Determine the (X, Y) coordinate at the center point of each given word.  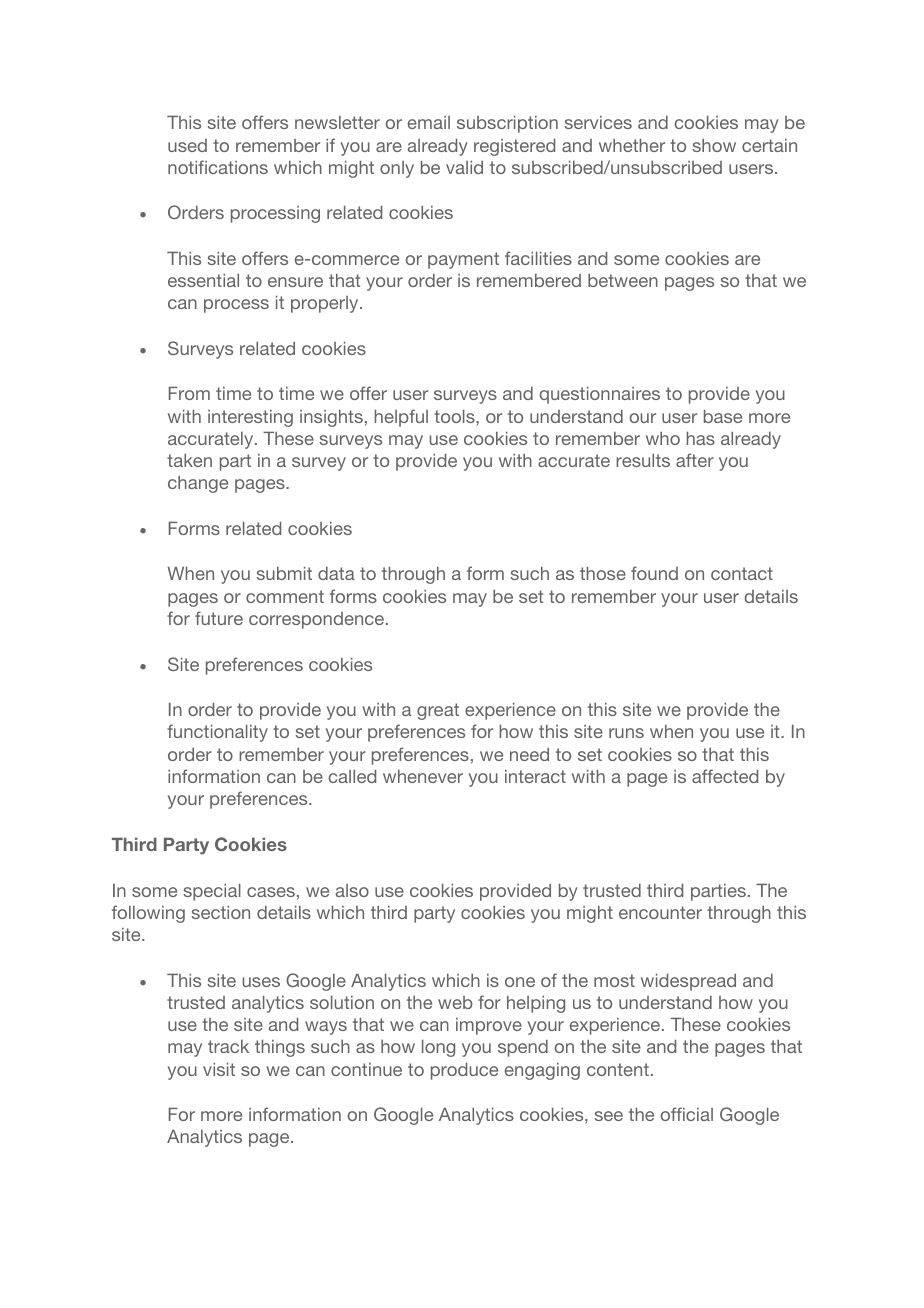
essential (203, 280)
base (723, 416)
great (438, 711)
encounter (660, 912)
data (336, 573)
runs (626, 733)
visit (219, 1069)
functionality (217, 733)
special (212, 892)
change (198, 484)
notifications (218, 167)
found (654, 573)
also (352, 890)
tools (455, 416)
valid (464, 167)
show (714, 145)
